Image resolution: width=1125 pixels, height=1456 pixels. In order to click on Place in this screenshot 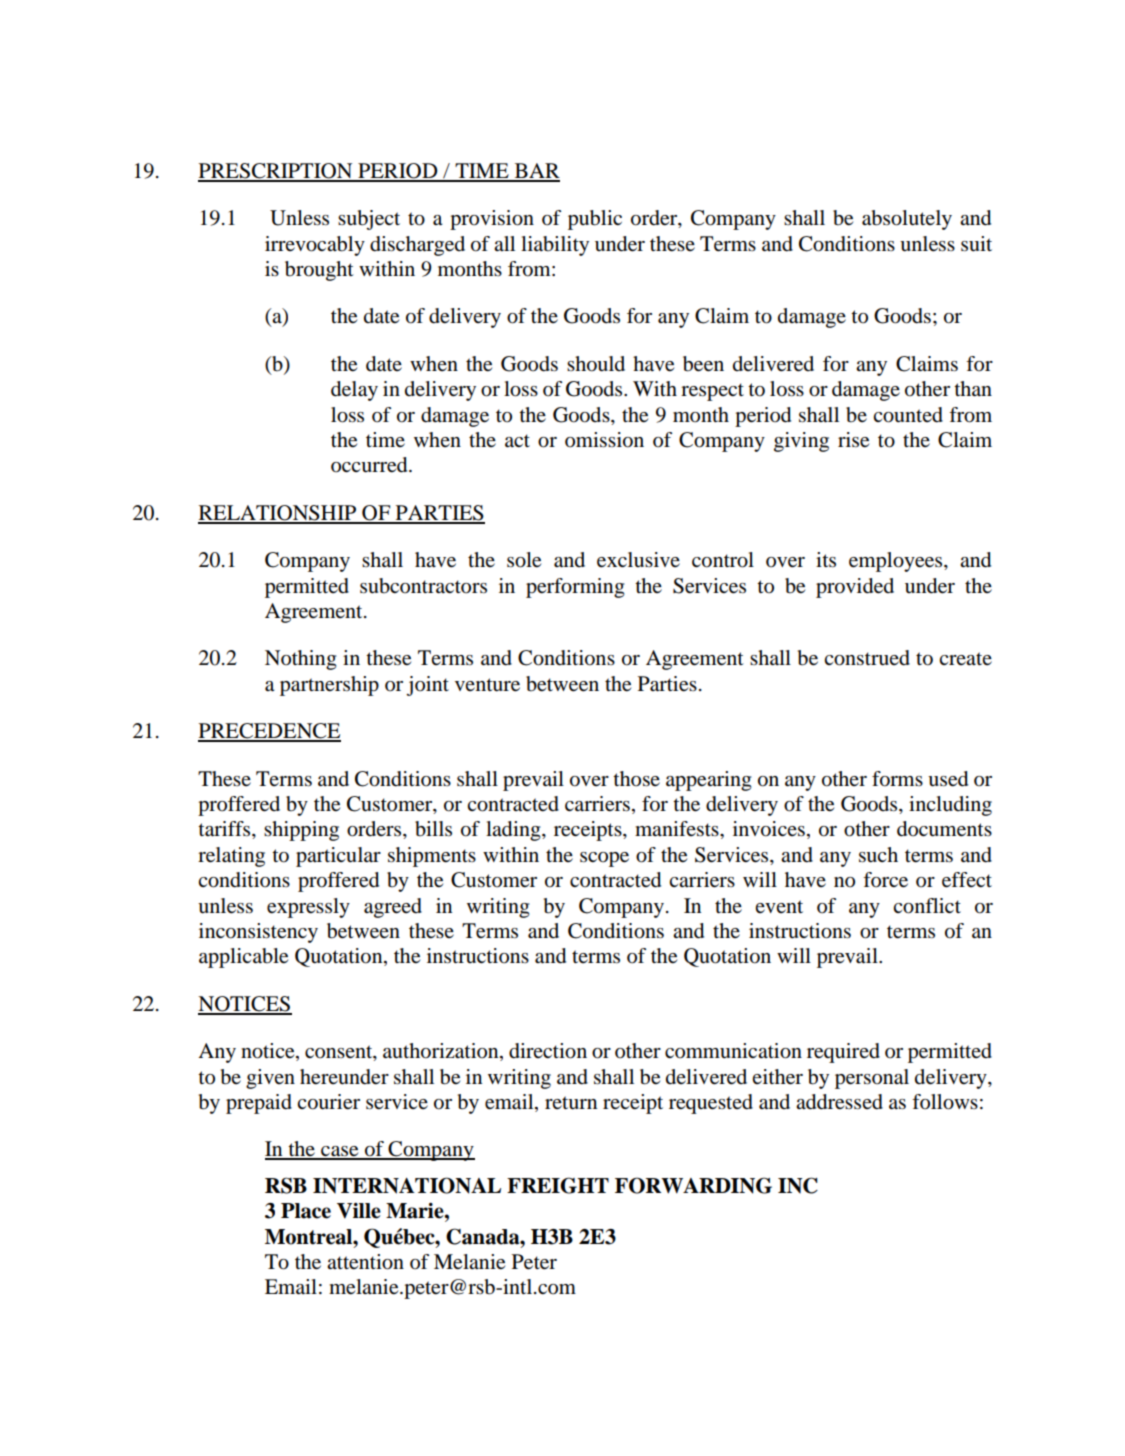, I will do `click(306, 1211)`.
